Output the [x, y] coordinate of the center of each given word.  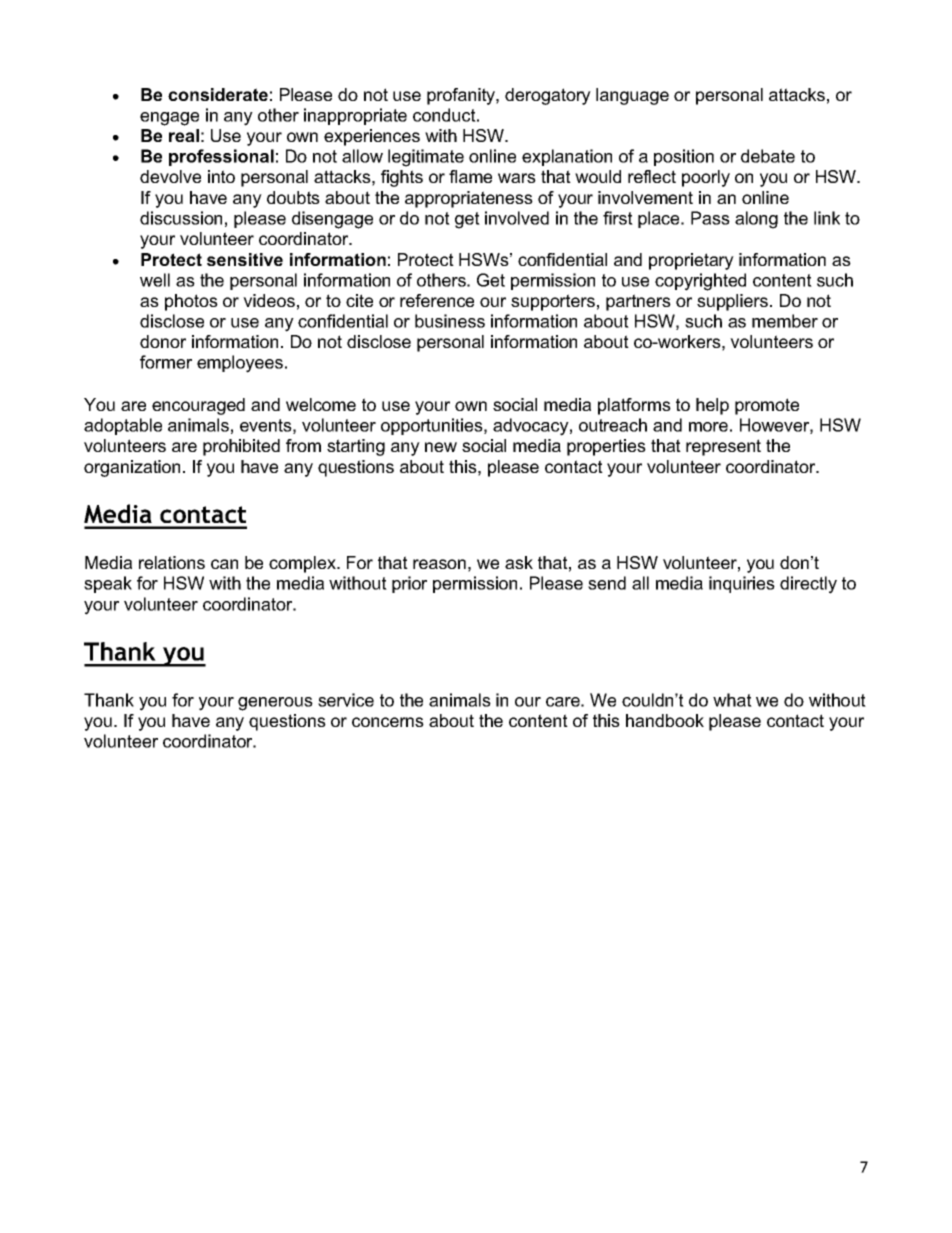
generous [275, 704]
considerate [218, 94]
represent [723, 447]
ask [519, 562]
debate [768, 156]
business [450, 321]
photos [191, 302]
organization [132, 468]
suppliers [734, 302]
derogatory [548, 96]
